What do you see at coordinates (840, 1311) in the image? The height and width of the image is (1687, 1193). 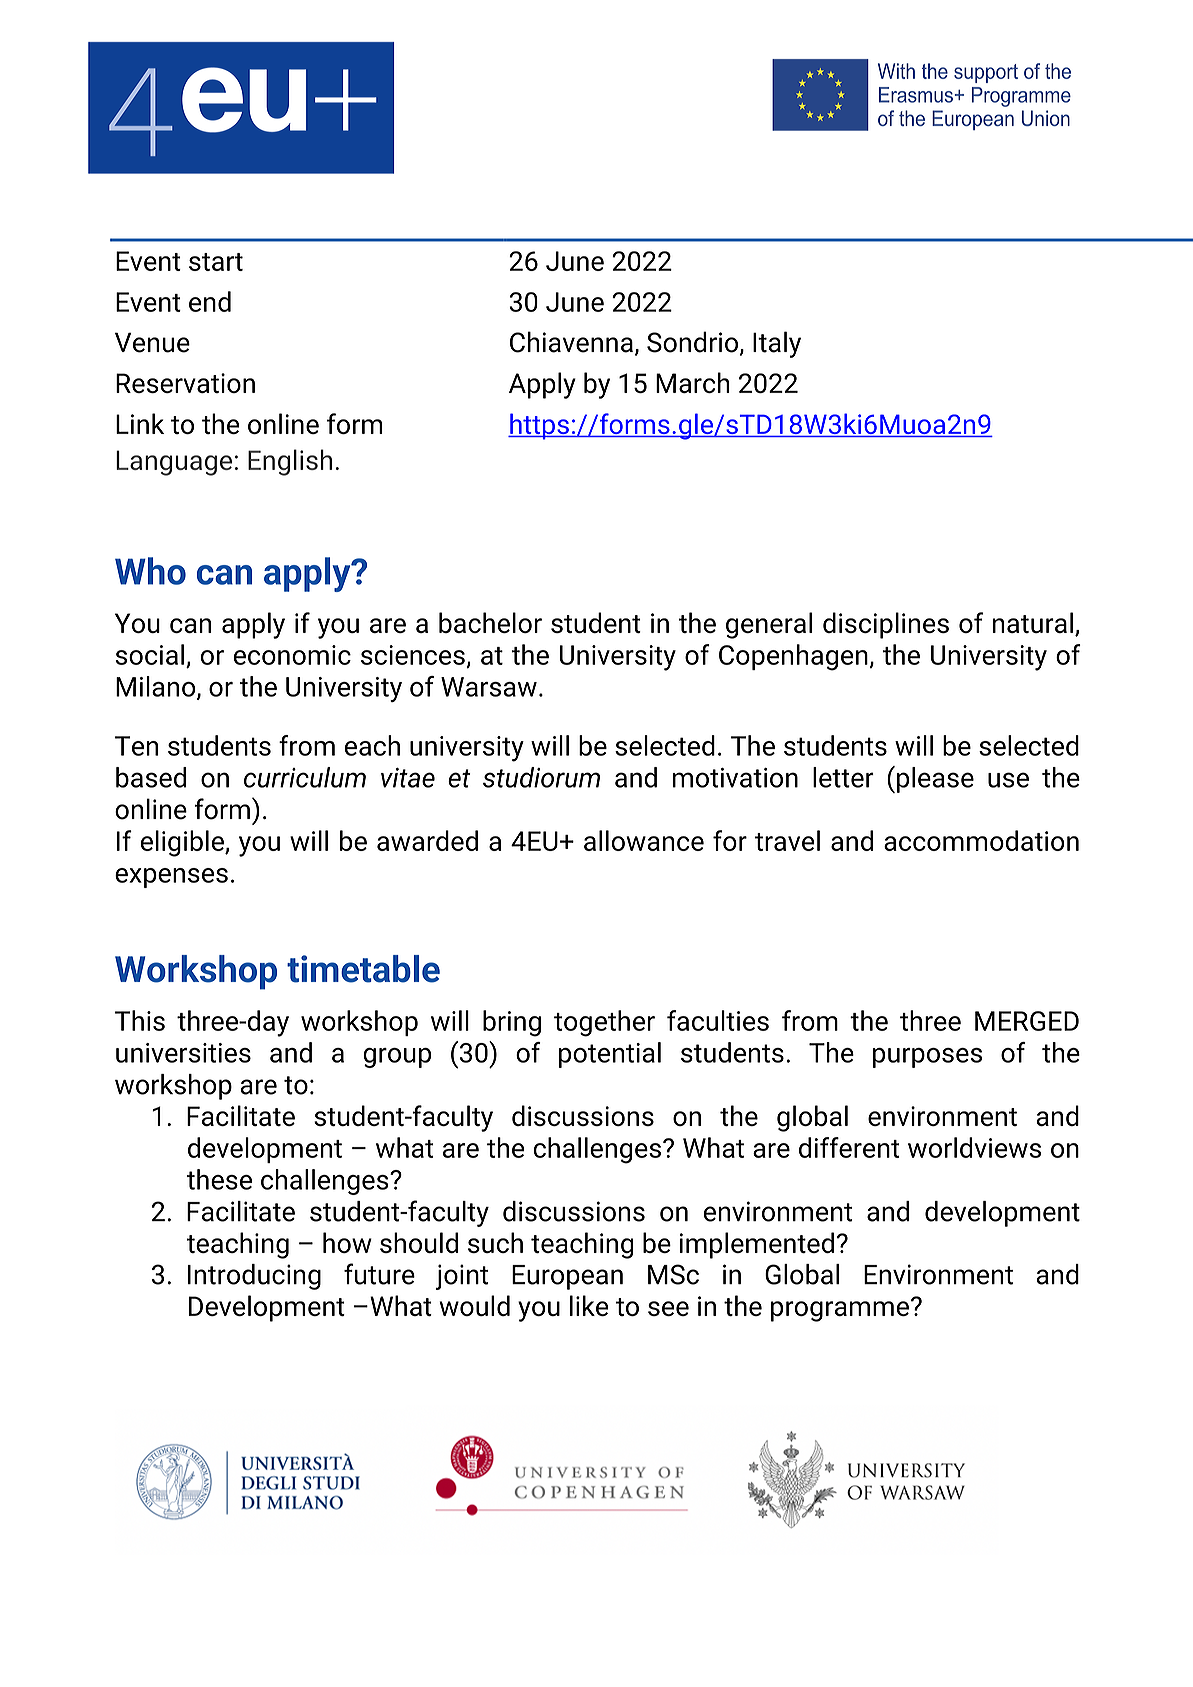 I see `programme` at bounding box center [840, 1311].
